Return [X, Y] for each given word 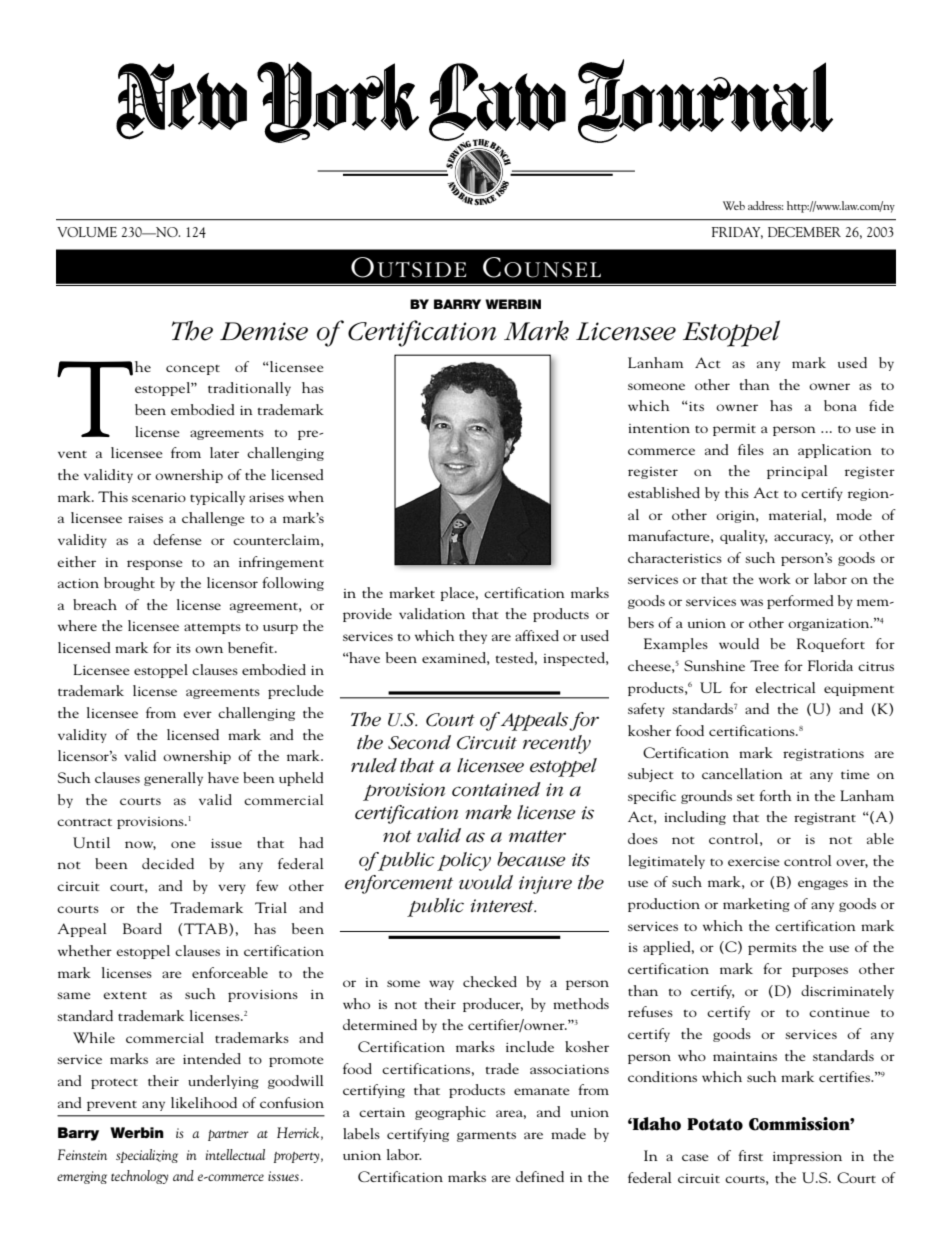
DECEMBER [804, 232]
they [473, 637]
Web [734, 205]
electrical [785, 687]
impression [807, 1158]
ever [197, 714]
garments [486, 1137]
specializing [147, 1156]
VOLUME [87, 232]
